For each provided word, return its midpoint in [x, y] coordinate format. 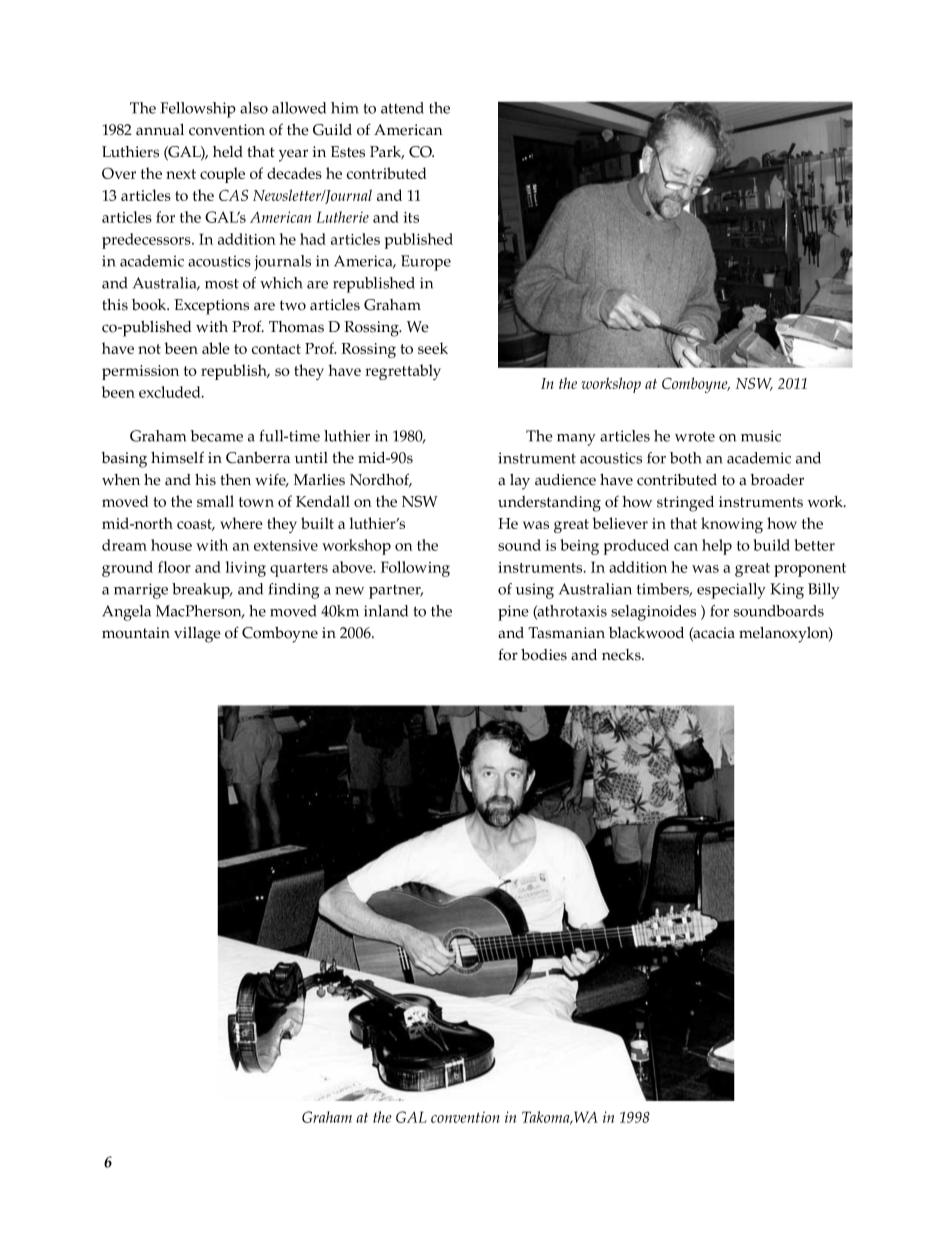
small [215, 501]
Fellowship [198, 110]
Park [387, 152]
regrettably [403, 372]
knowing [732, 525]
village [197, 635]
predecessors [147, 241]
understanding [549, 504]
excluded [171, 392]
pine [513, 613]
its [411, 217]
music [761, 436]
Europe [426, 263]
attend [402, 108]
